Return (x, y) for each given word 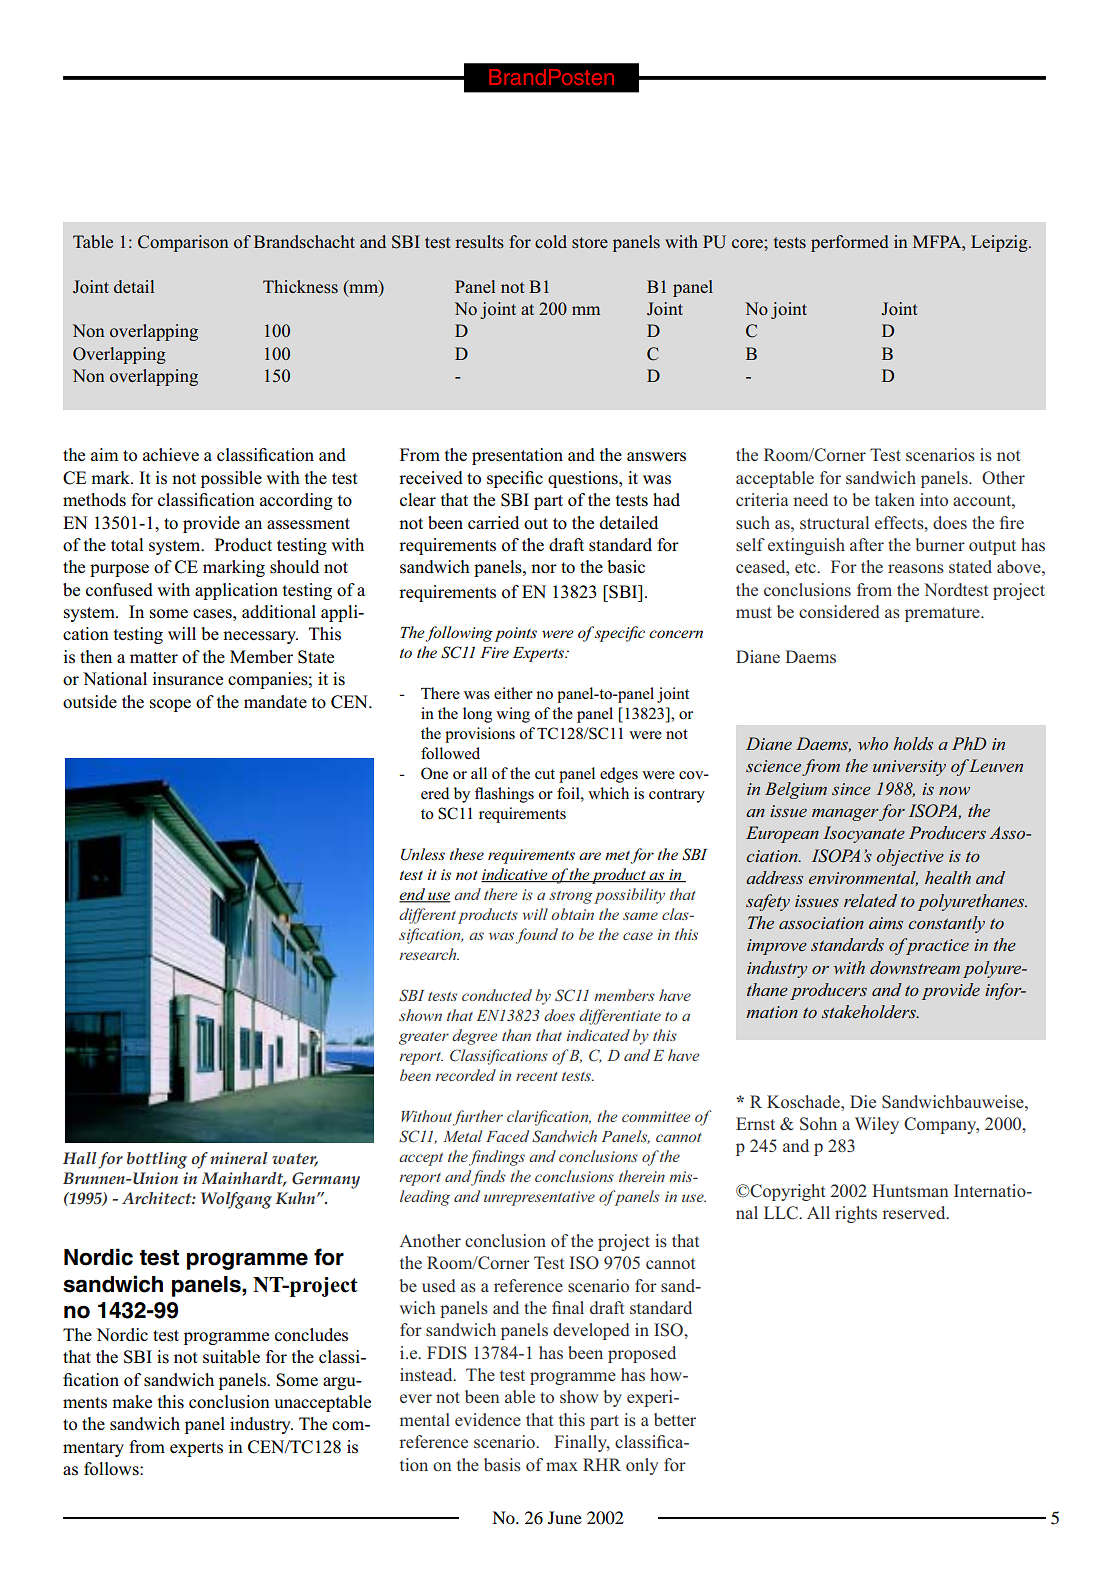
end (413, 895)
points (515, 634)
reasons (916, 568)
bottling (157, 1160)
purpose (119, 570)
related (870, 900)
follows (112, 1469)
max (562, 1466)
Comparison (183, 243)
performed (850, 243)
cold (551, 241)
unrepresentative (539, 1198)
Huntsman (910, 1190)
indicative (515, 875)
